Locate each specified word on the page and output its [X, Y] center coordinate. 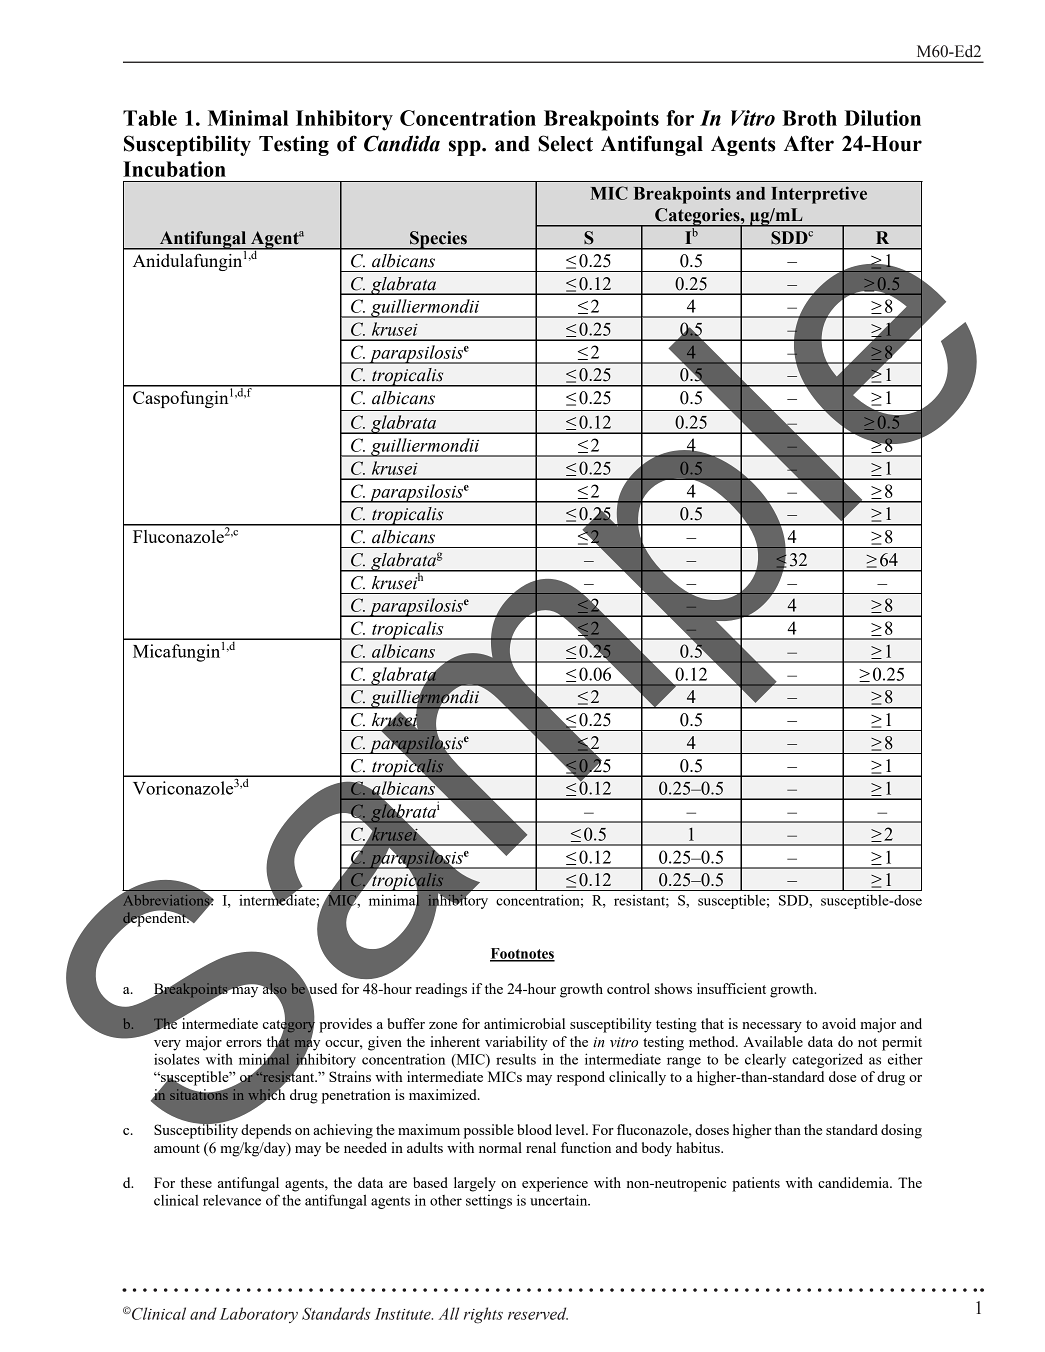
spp [466, 148]
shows [673, 988]
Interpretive [819, 195]
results [516, 1059]
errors [244, 1043]
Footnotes [522, 954]
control [628, 988]
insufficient [731, 988]
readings [441, 990]
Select [565, 143]
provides [345, 1025]
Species [438, 240]
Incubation [174, 169]
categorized [827, 1060]
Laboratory [259, 1315]
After [809, 143]
